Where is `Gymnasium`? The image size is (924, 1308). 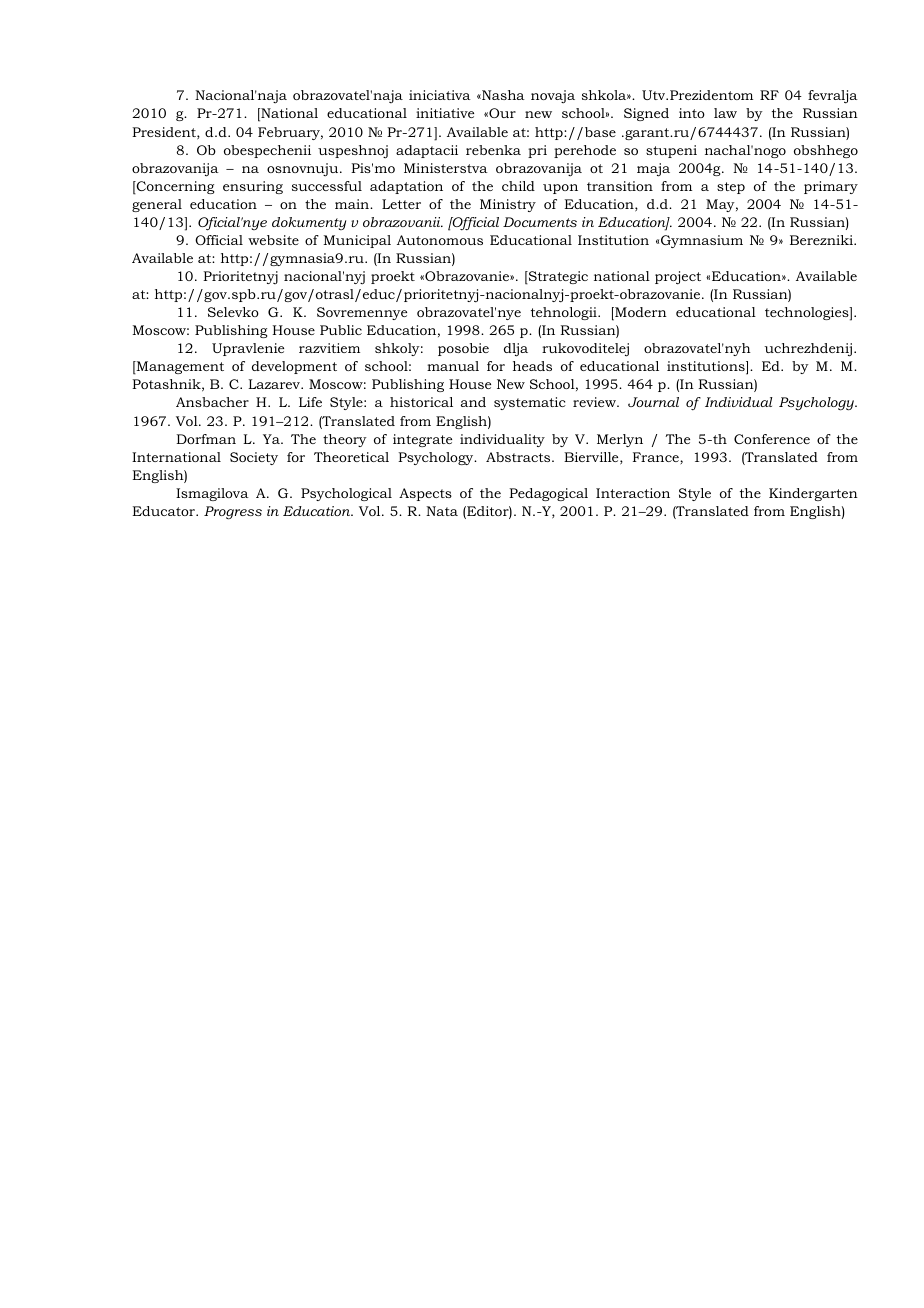 Gymnasium is located at coordinates (702, 241).
